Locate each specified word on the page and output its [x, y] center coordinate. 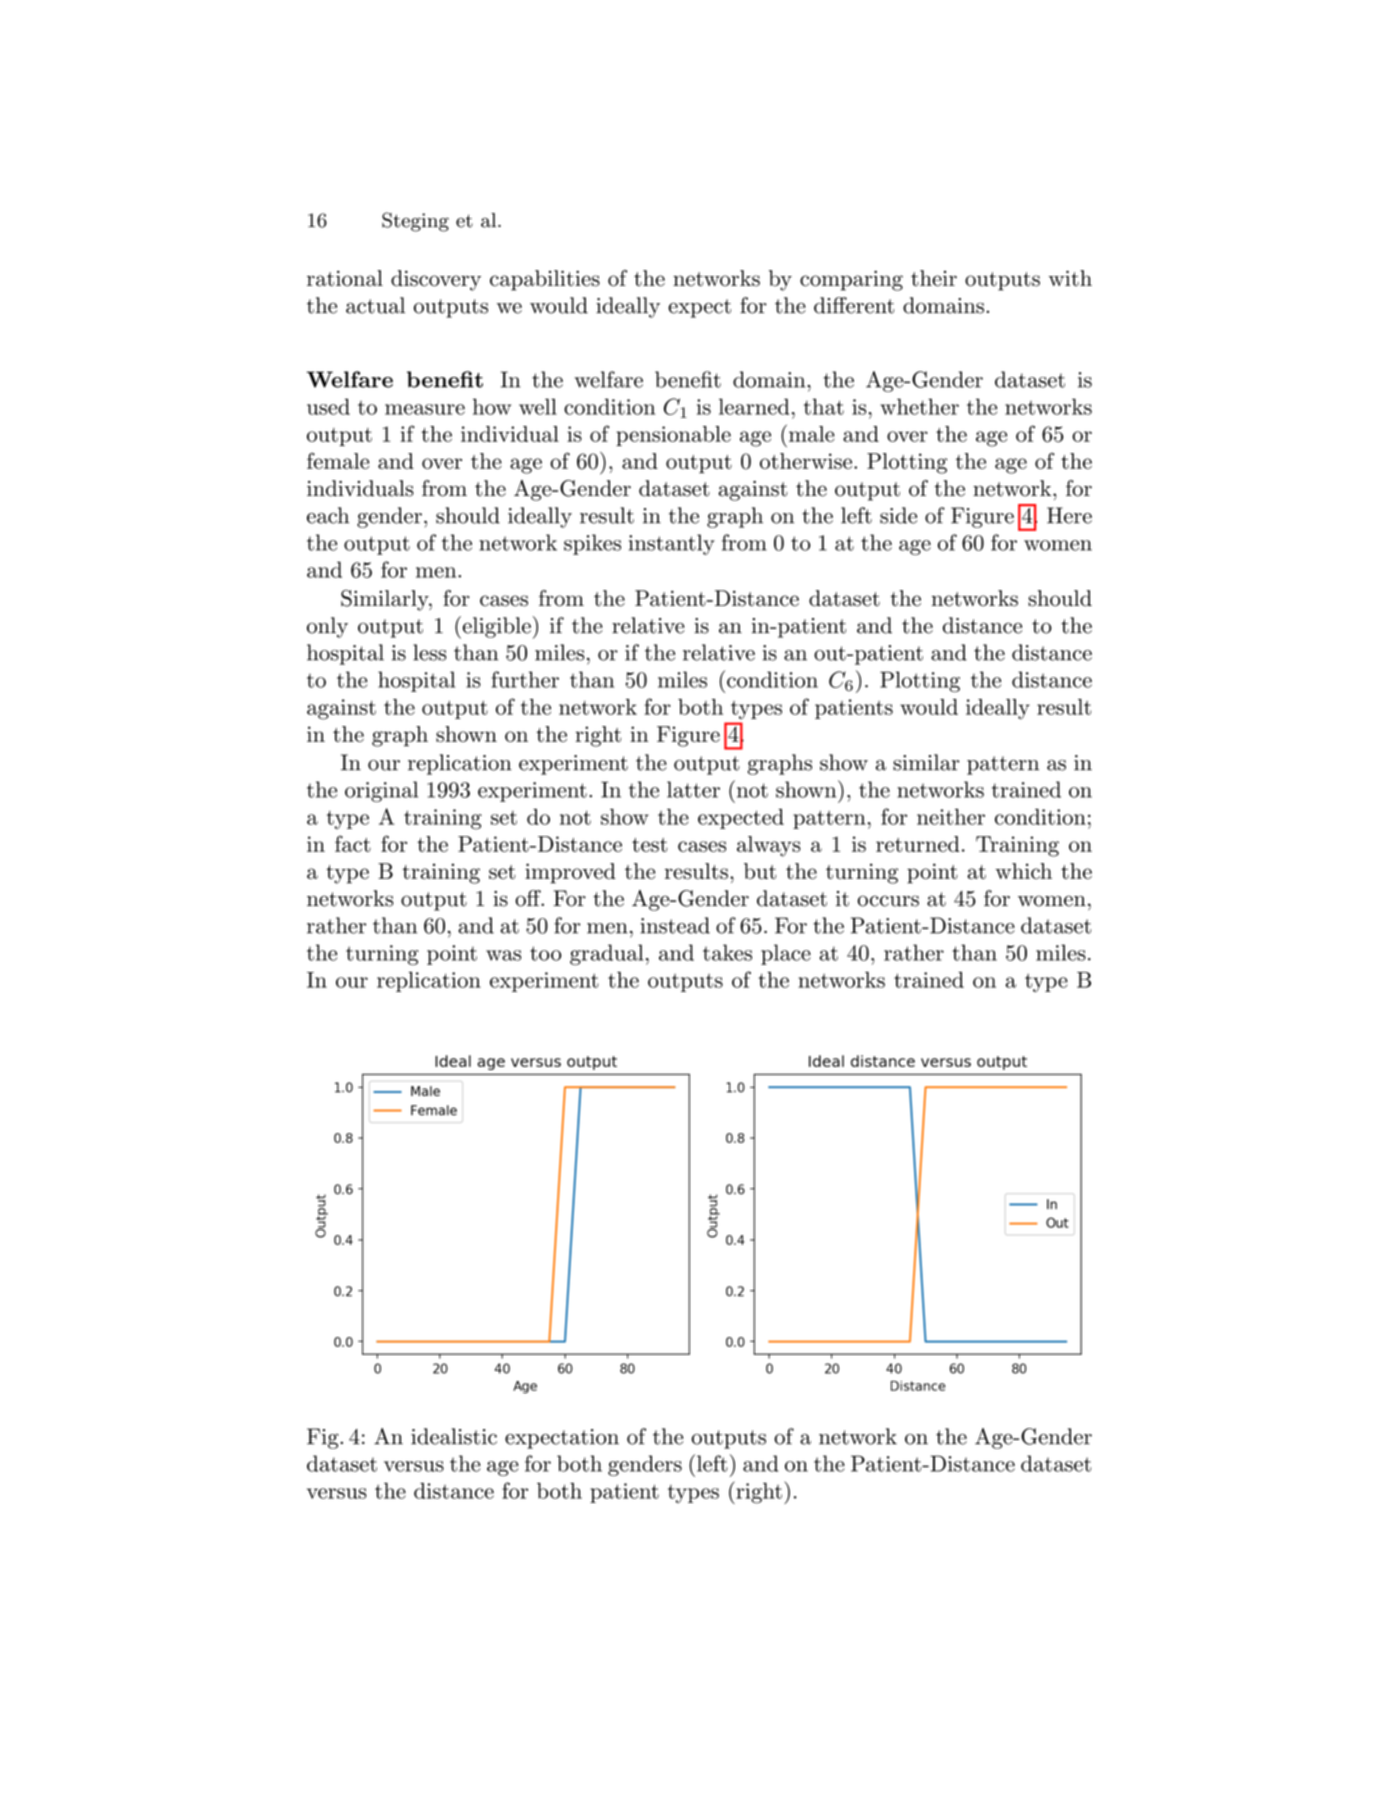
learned [754, 406]
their [934, 278]
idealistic [454, 1436]
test [650, 845]
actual [375, 305]
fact [353, 843]
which [1023, 871]
